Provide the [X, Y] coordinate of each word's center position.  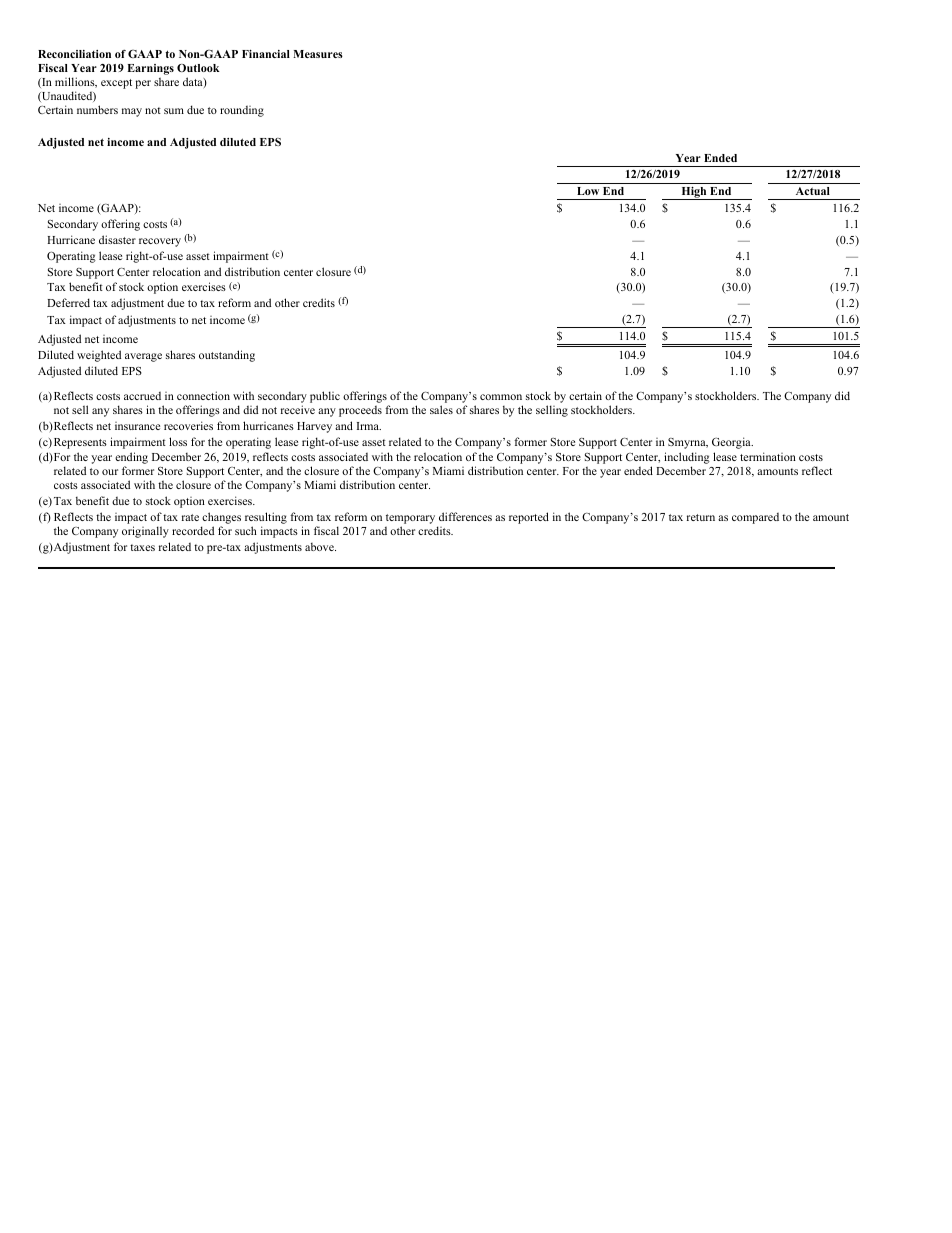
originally [145, 532]
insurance [137, 426]
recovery [160, 242]
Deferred [68, 302]
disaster [117, 239]
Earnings [150, 69]
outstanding [227, 356]
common [501, 397]
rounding [242, 111]
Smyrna [688, 443]
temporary [412, 520]
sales [441, 409]
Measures [318, 54]
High [694, 193]
